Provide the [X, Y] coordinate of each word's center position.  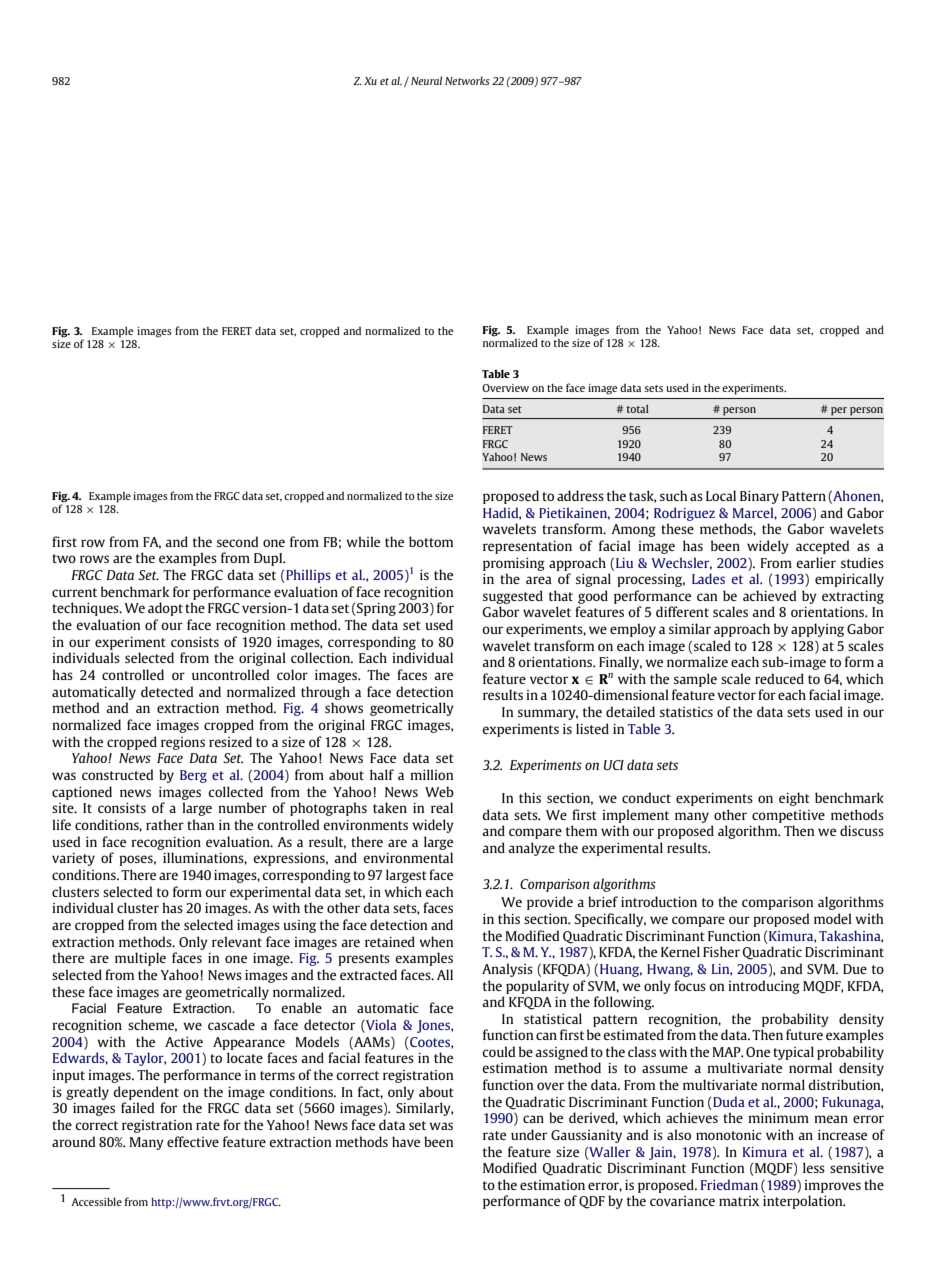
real [442, 807]
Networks [467, 80]
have [406, 1141]
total [637, 409]
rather [165, 824]
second [237, 541]
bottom [431, 541]
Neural [426, 80]
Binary [759, 497]
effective [193, 1141]
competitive [788, 816]
